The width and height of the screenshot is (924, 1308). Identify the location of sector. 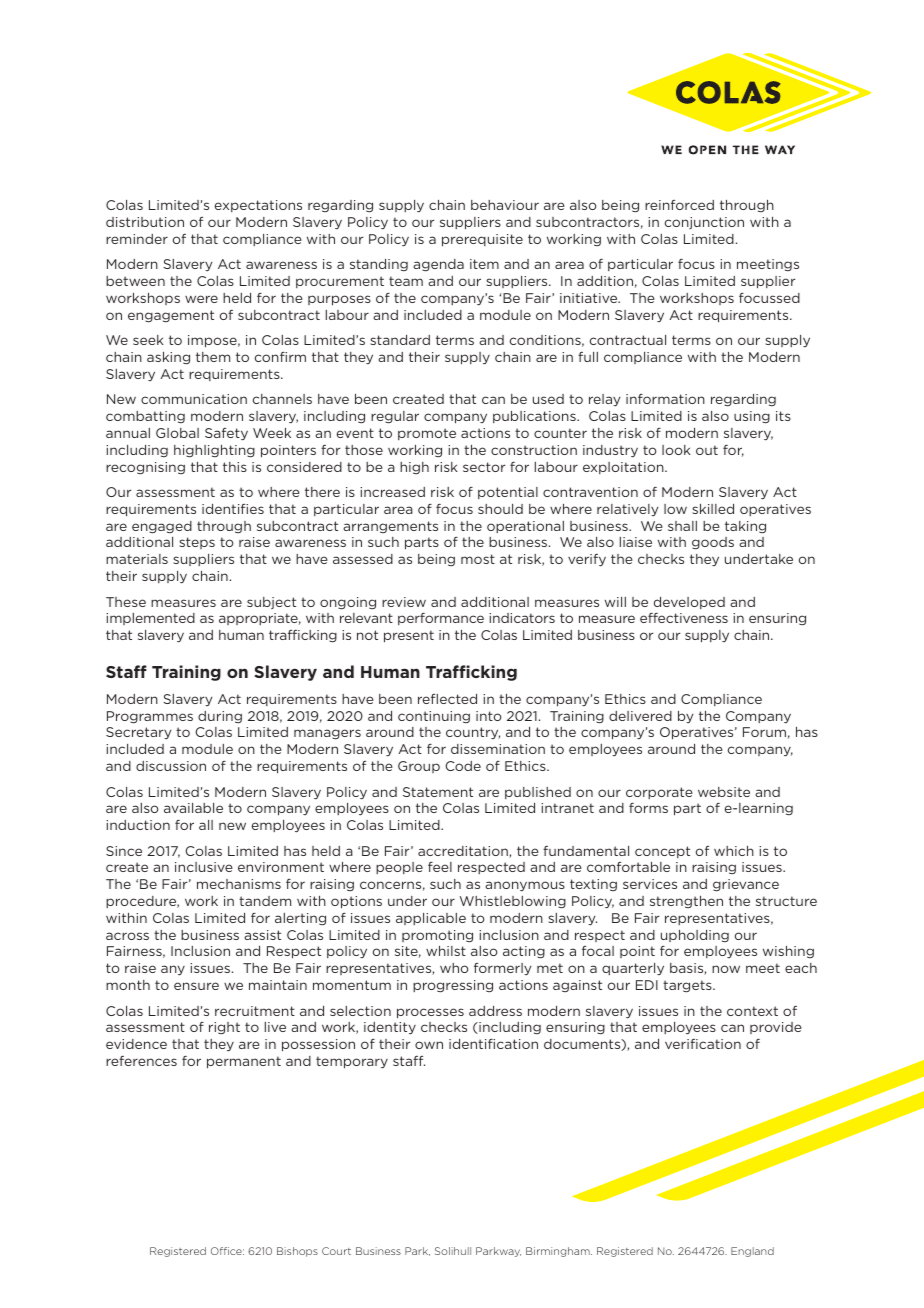
(484, 467).
